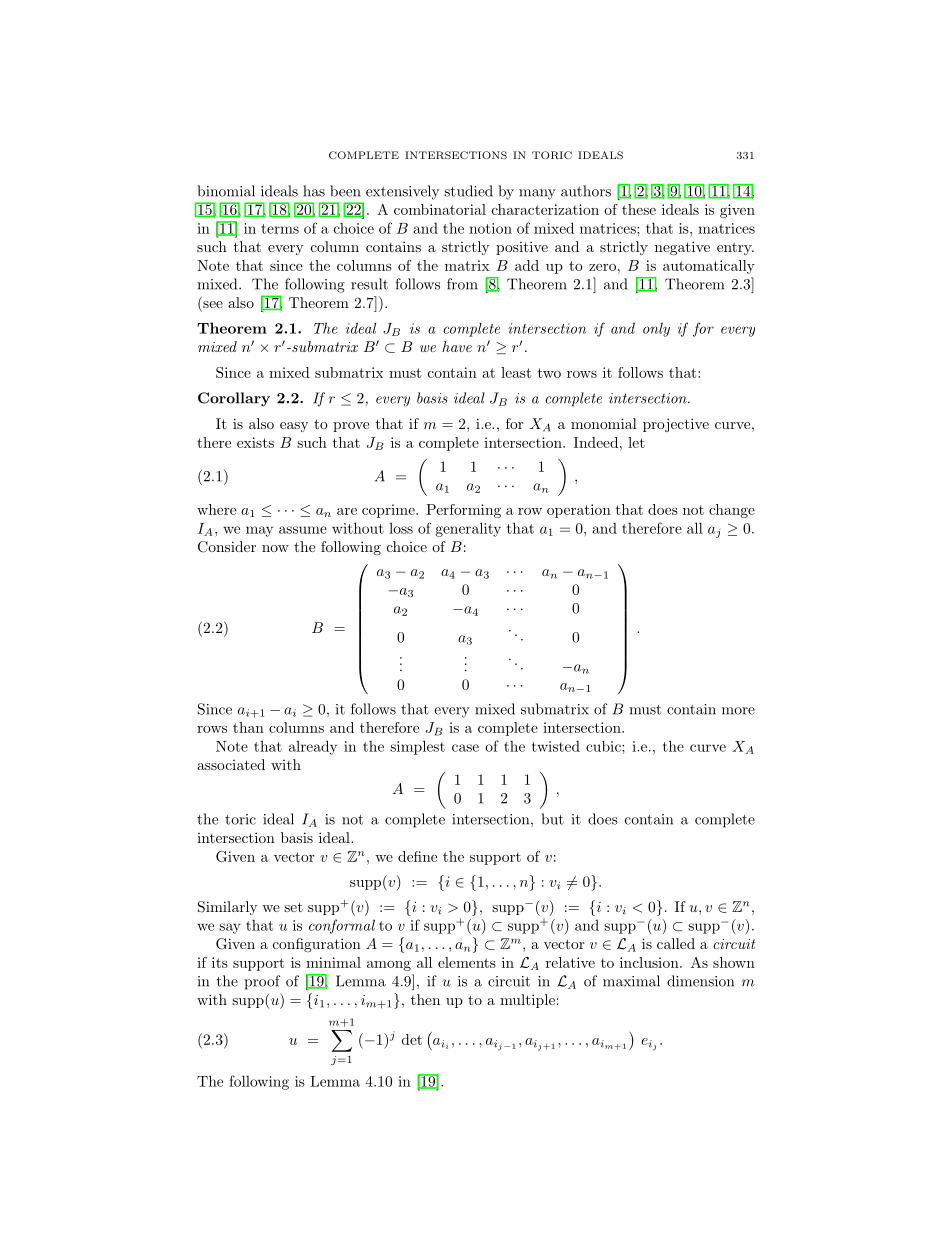  Describe the element at coordinates (280, 229) in the screenshot. I see `terms` at that location.
